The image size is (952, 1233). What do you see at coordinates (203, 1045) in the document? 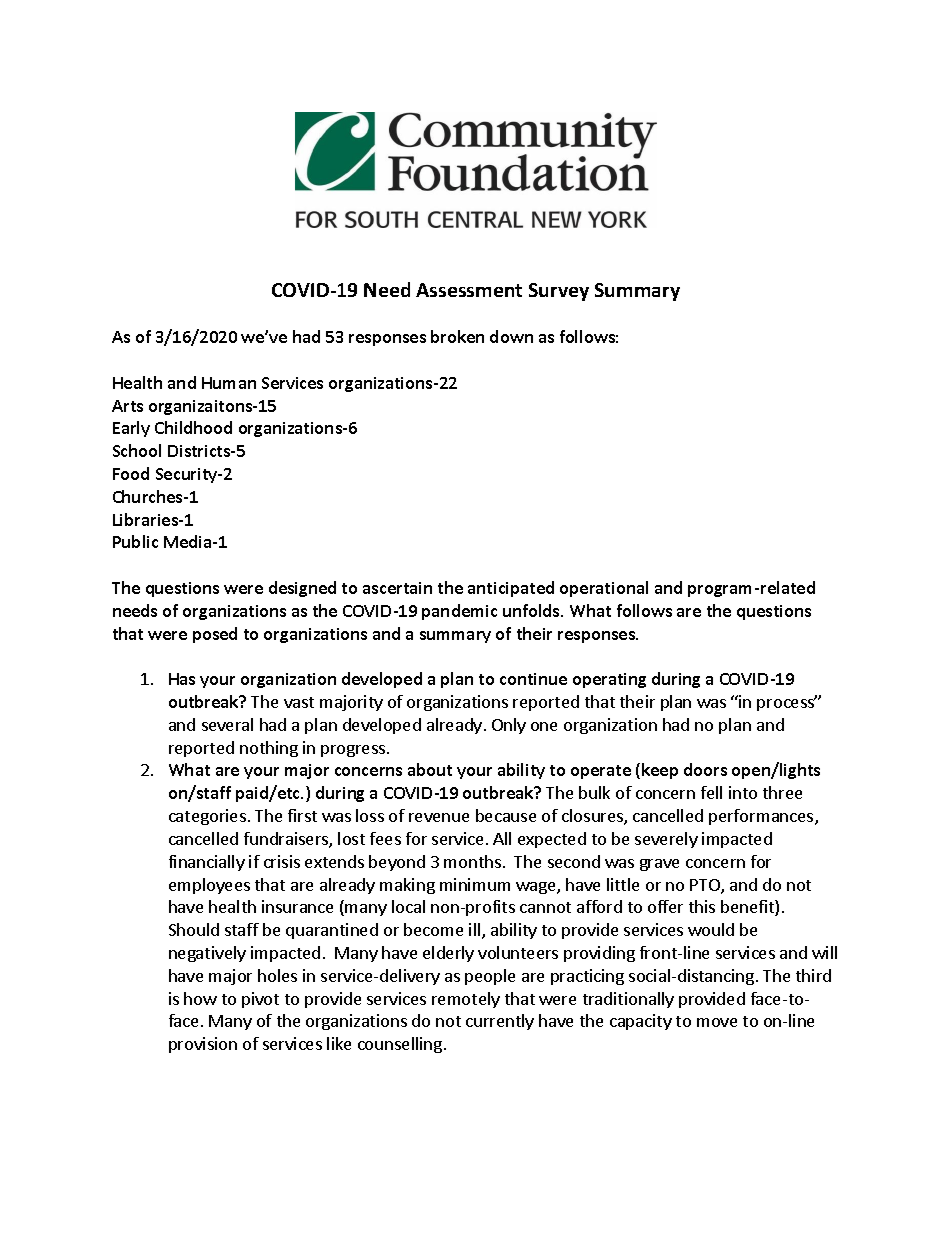
I see `provision` at bounding box center [203, 1045].
